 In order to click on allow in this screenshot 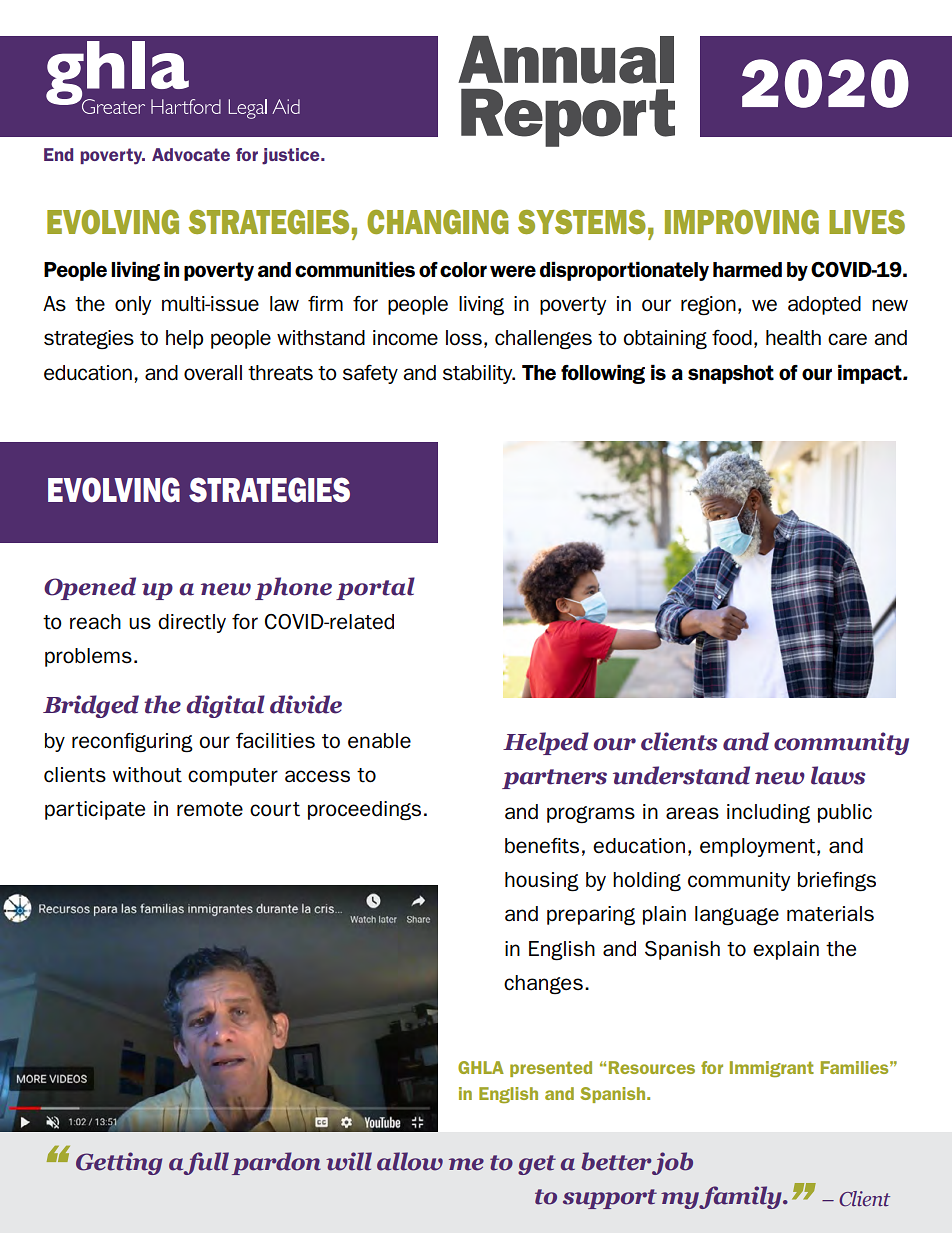, I will do `click(410, 1161)`.
